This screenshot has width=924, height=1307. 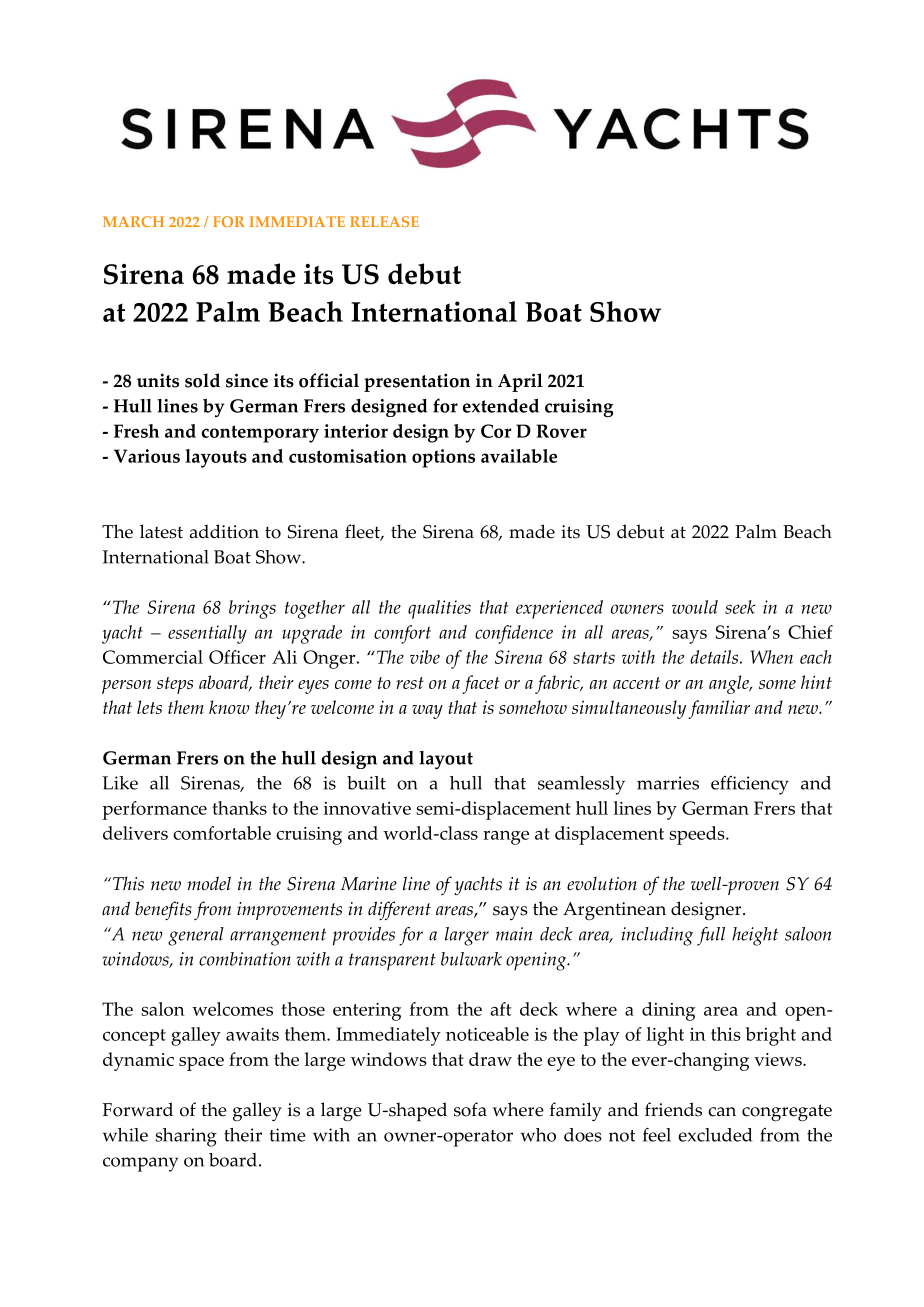 I want to click on speeds, so click(x=698, y=835).
